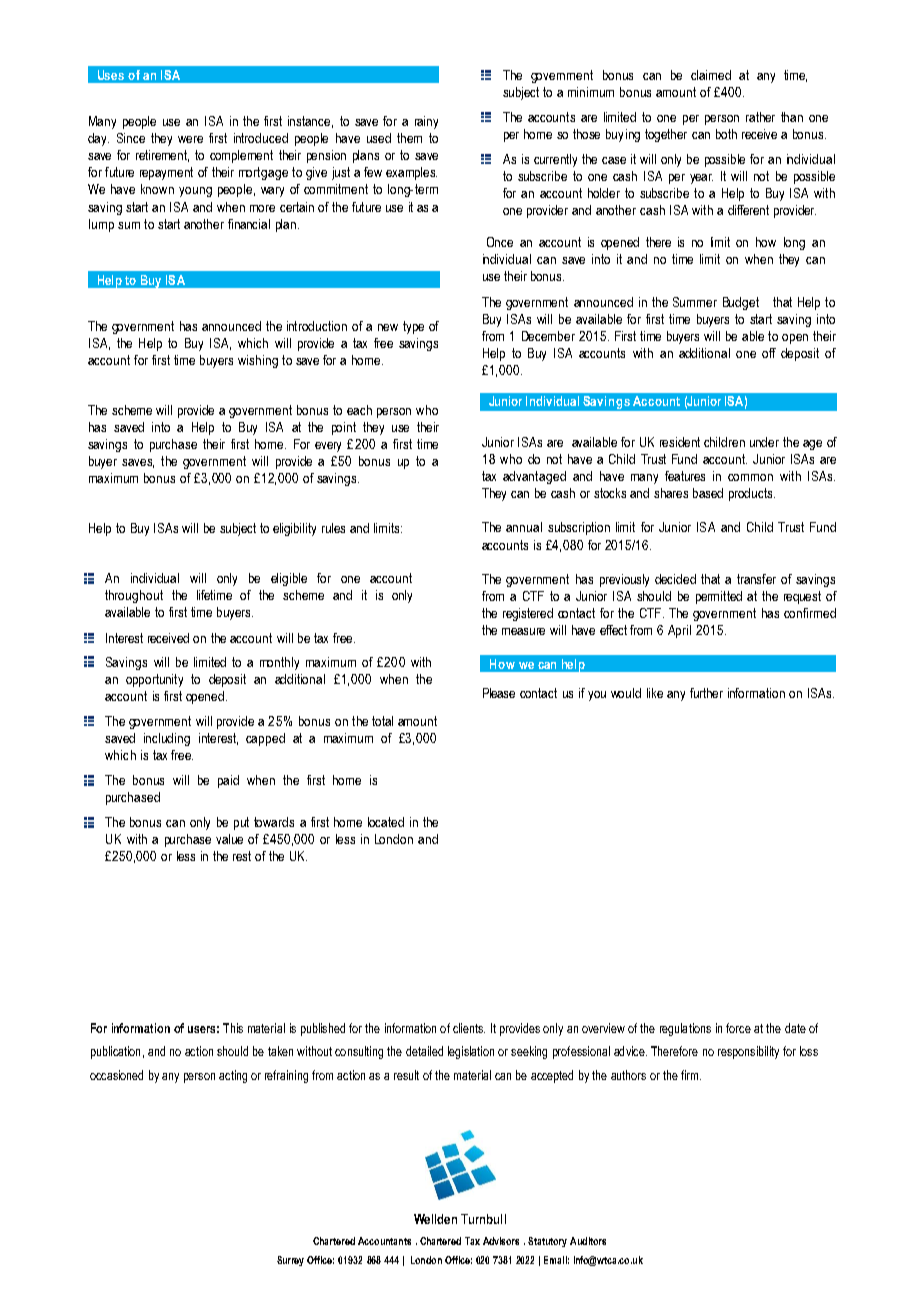 This image has height=1309, width=924. I want to click on were, so click(190, 139).
